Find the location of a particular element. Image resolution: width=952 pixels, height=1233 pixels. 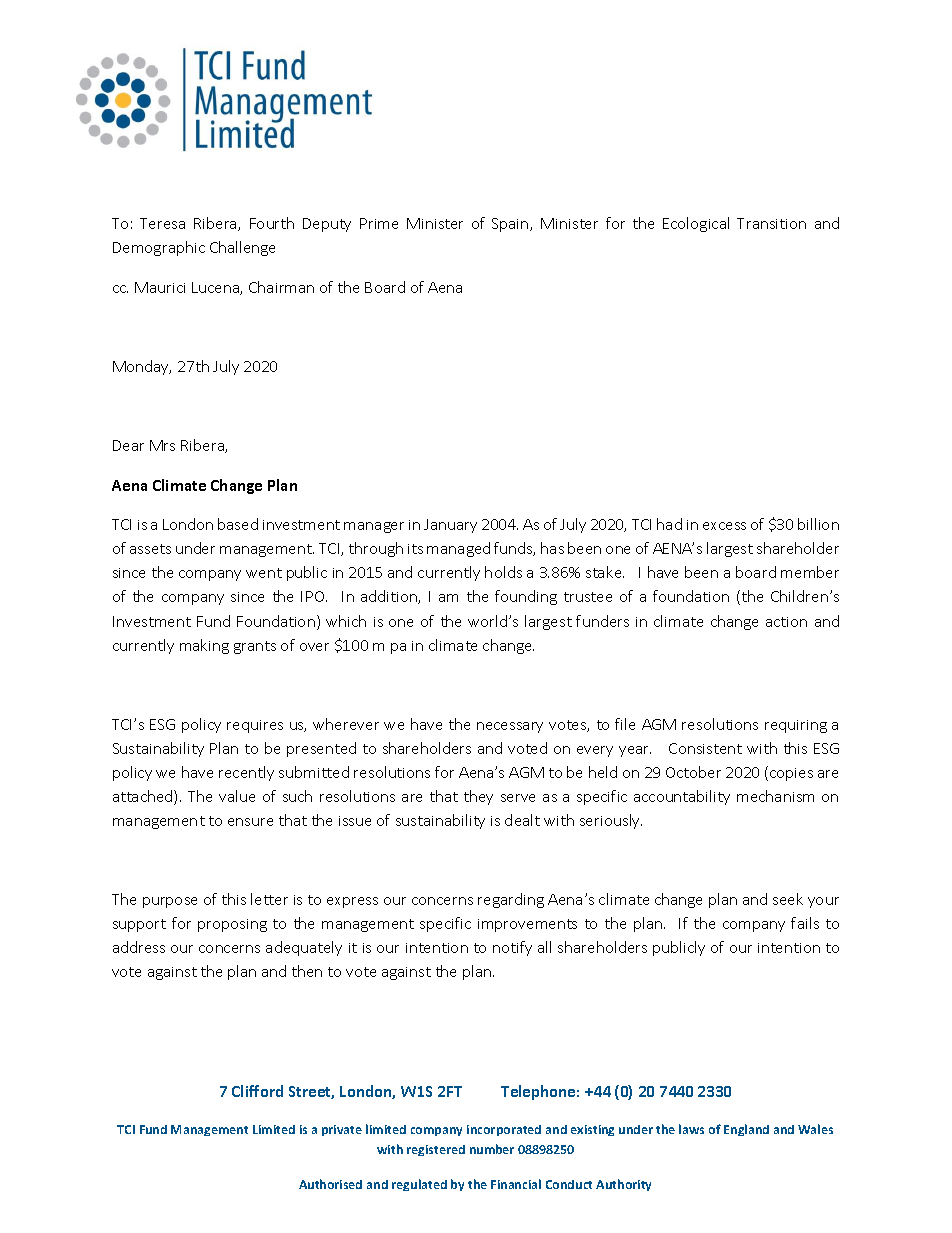

excess is located at coordinates (724, 526).
